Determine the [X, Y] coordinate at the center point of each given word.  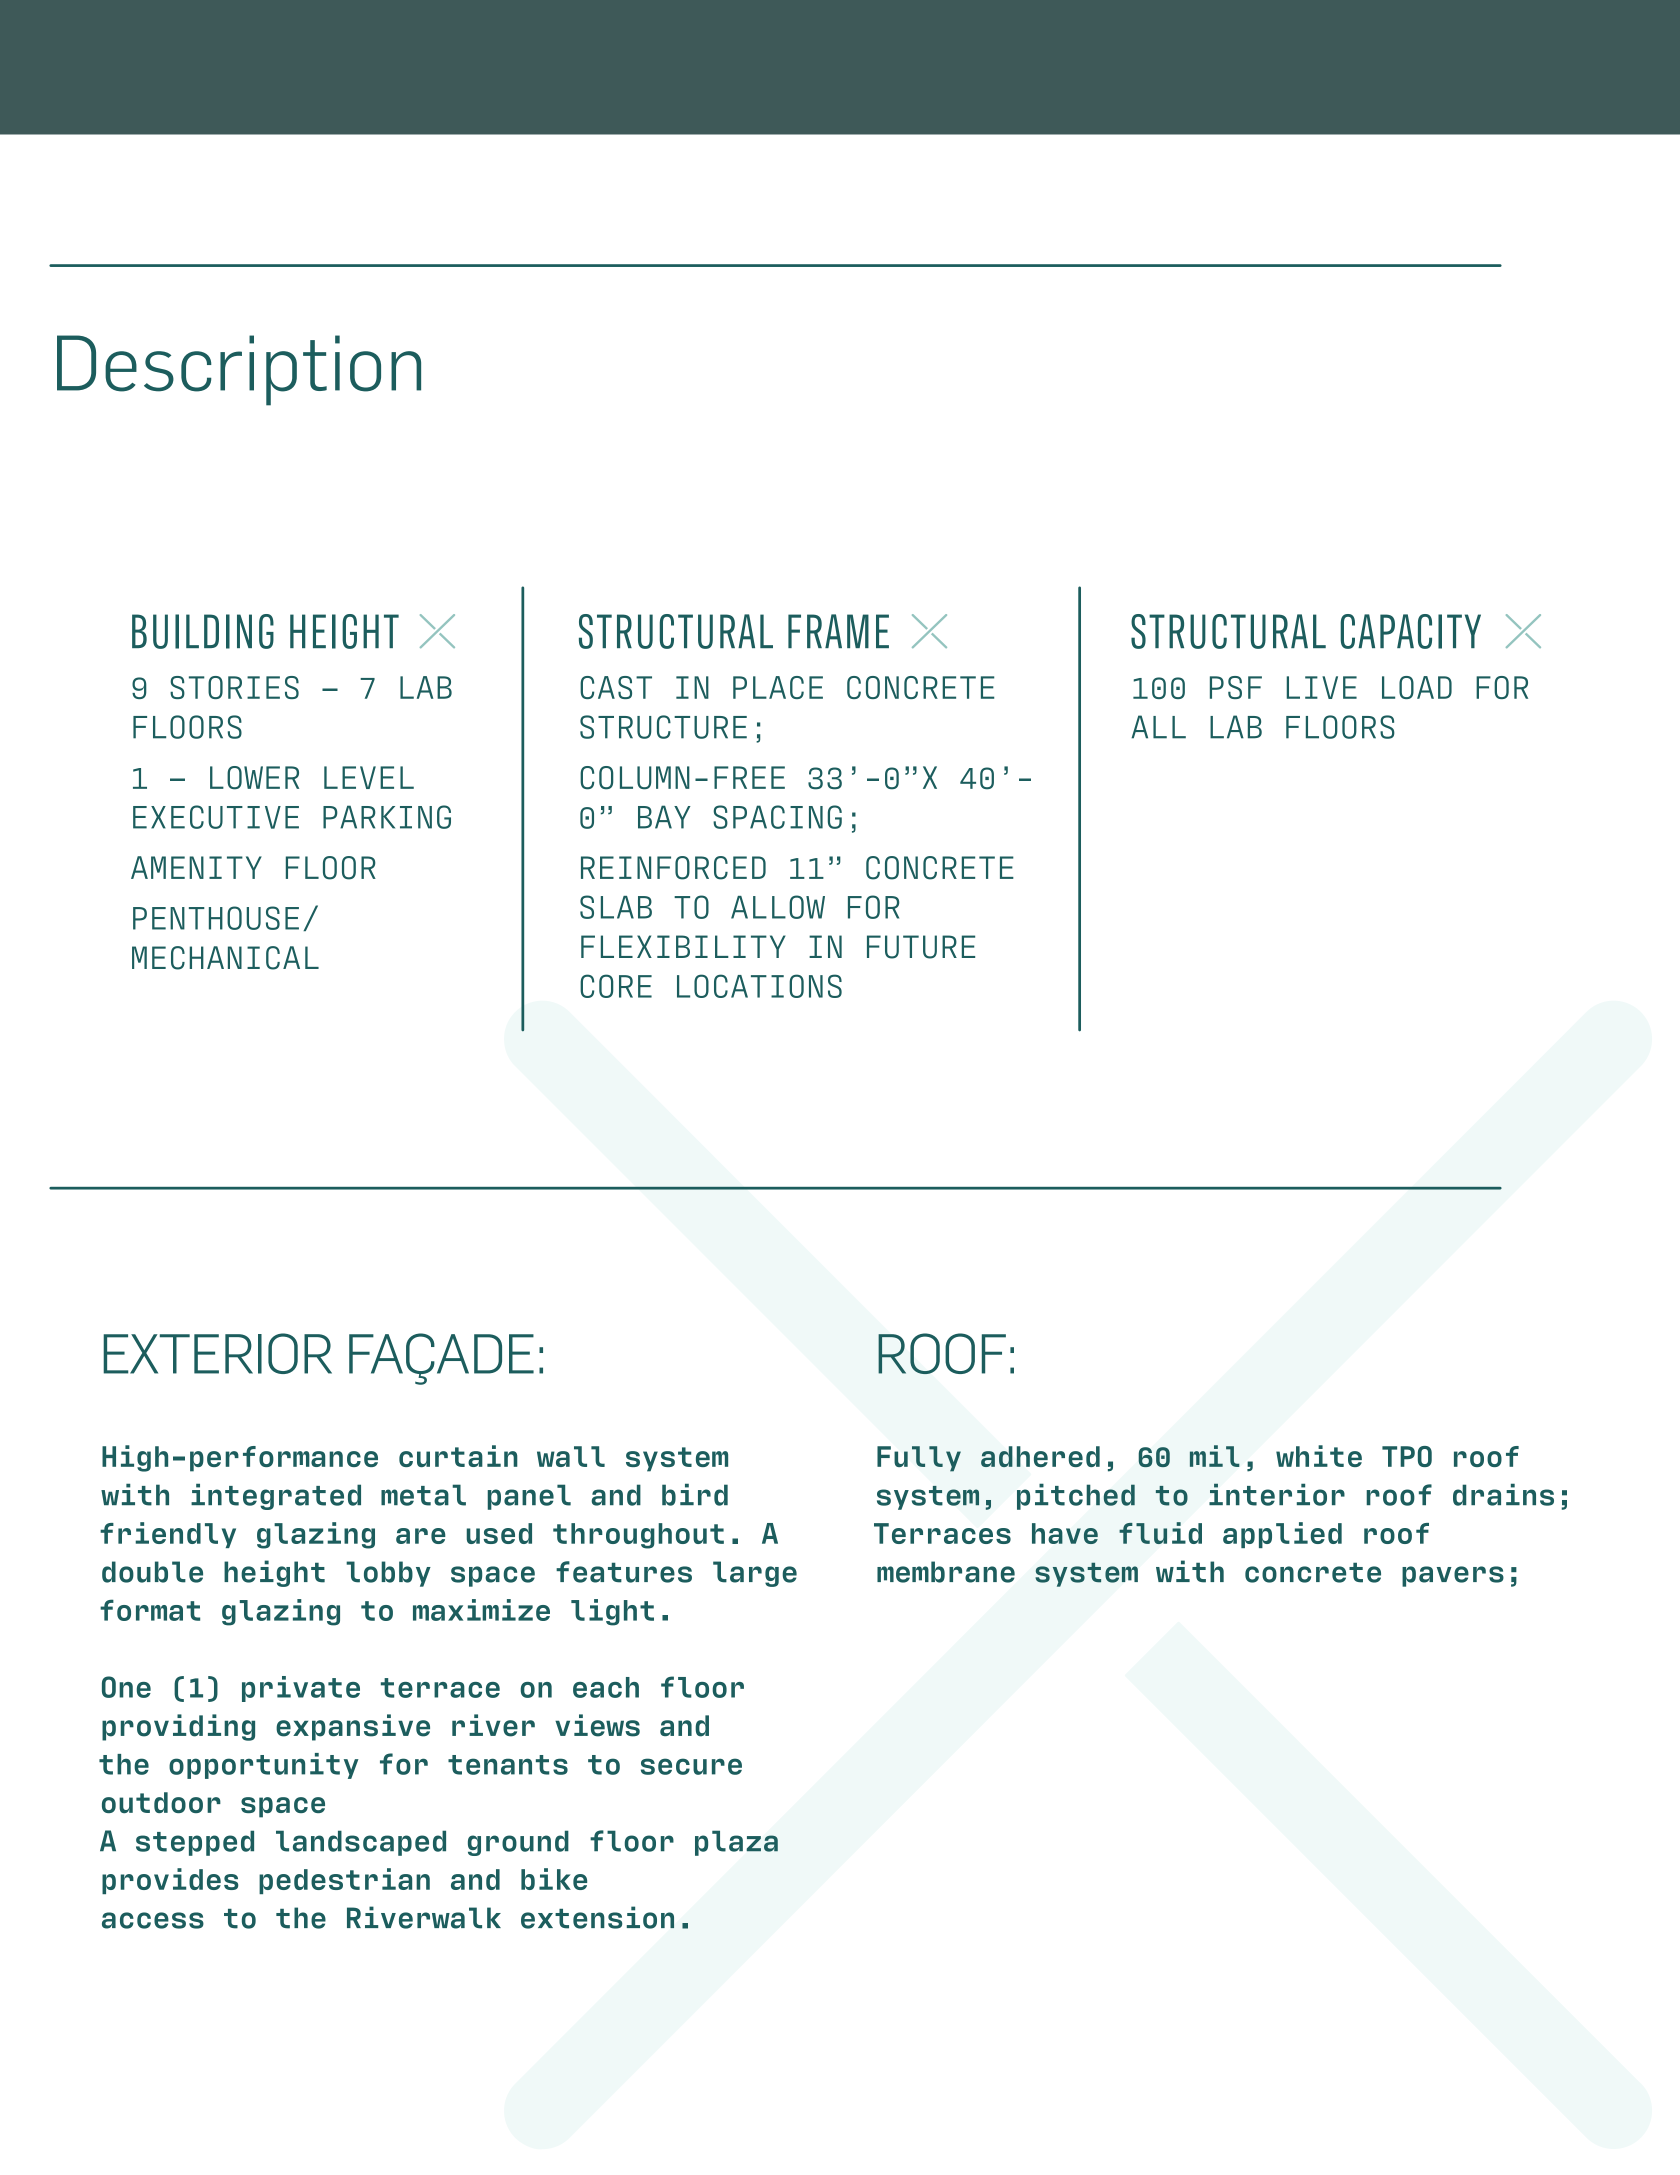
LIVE [1322, 687]
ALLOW [778, 907]
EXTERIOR [217, 1353]
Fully [919, 1459]
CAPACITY [1410, 631]
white [1319, 1456]
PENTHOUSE [216, 918]
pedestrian [344, 1881]
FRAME [838, 631]
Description [239, 370]
